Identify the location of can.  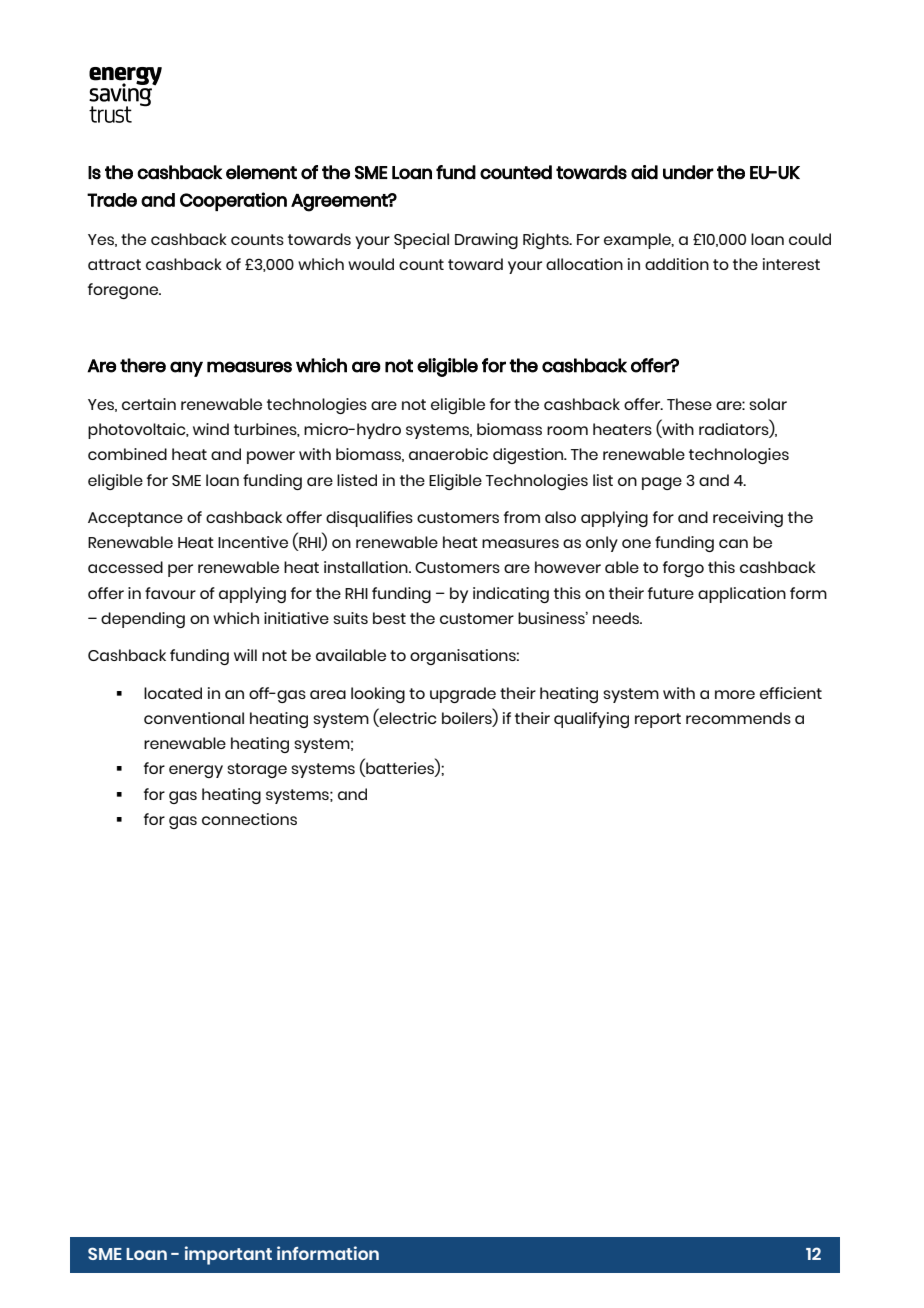
(733, 543).
